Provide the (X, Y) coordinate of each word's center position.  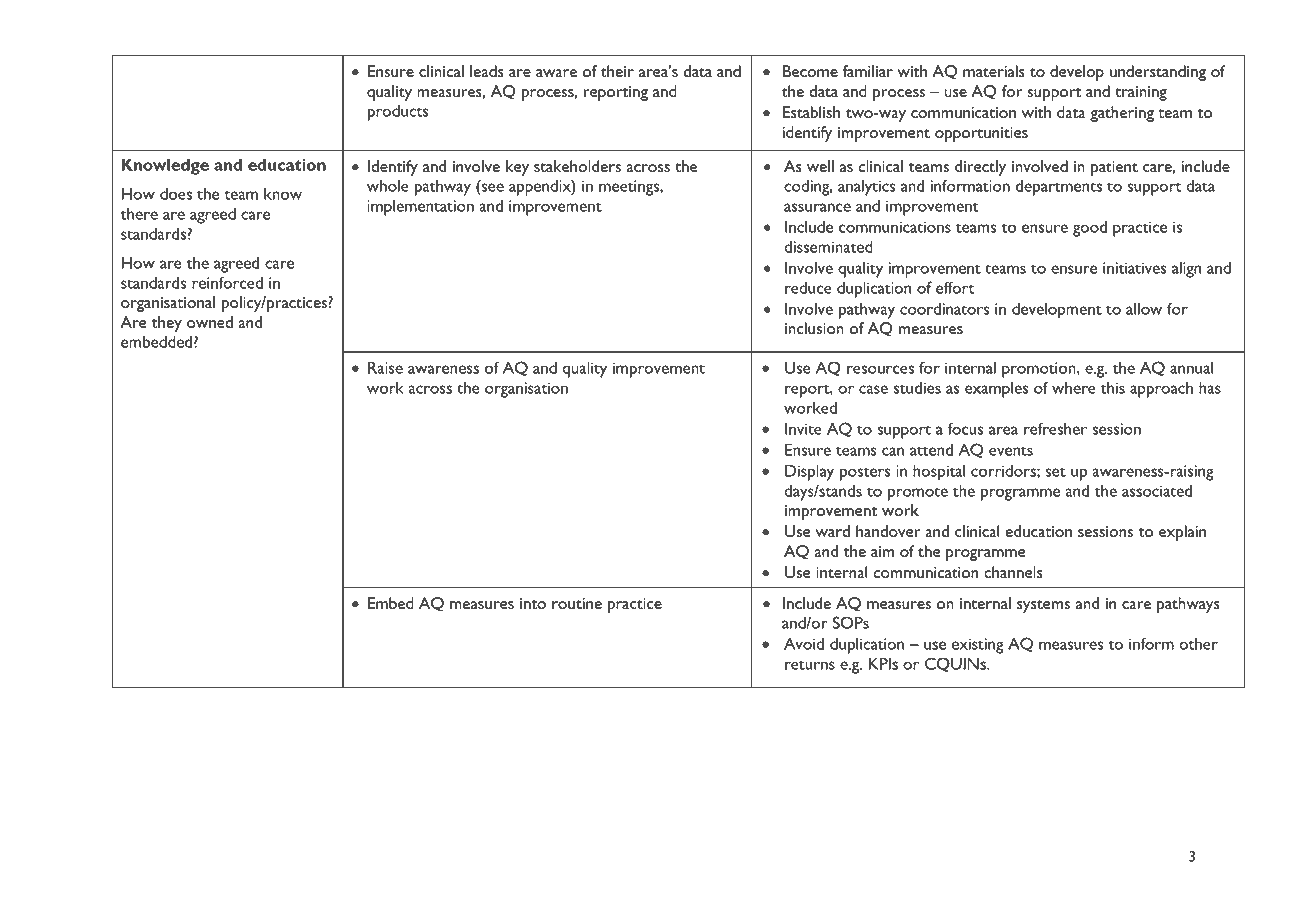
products (398, 112)
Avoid (804, 643)
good (1090, 228)
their (617, 71)
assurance (817, 207)
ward (833, 531)
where (1074, 388)
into (533, 603)
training (1141, 93)
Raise (385, 367)
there (139, 213)
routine (577, 603)
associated (1157, 490)
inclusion (814, 328)
